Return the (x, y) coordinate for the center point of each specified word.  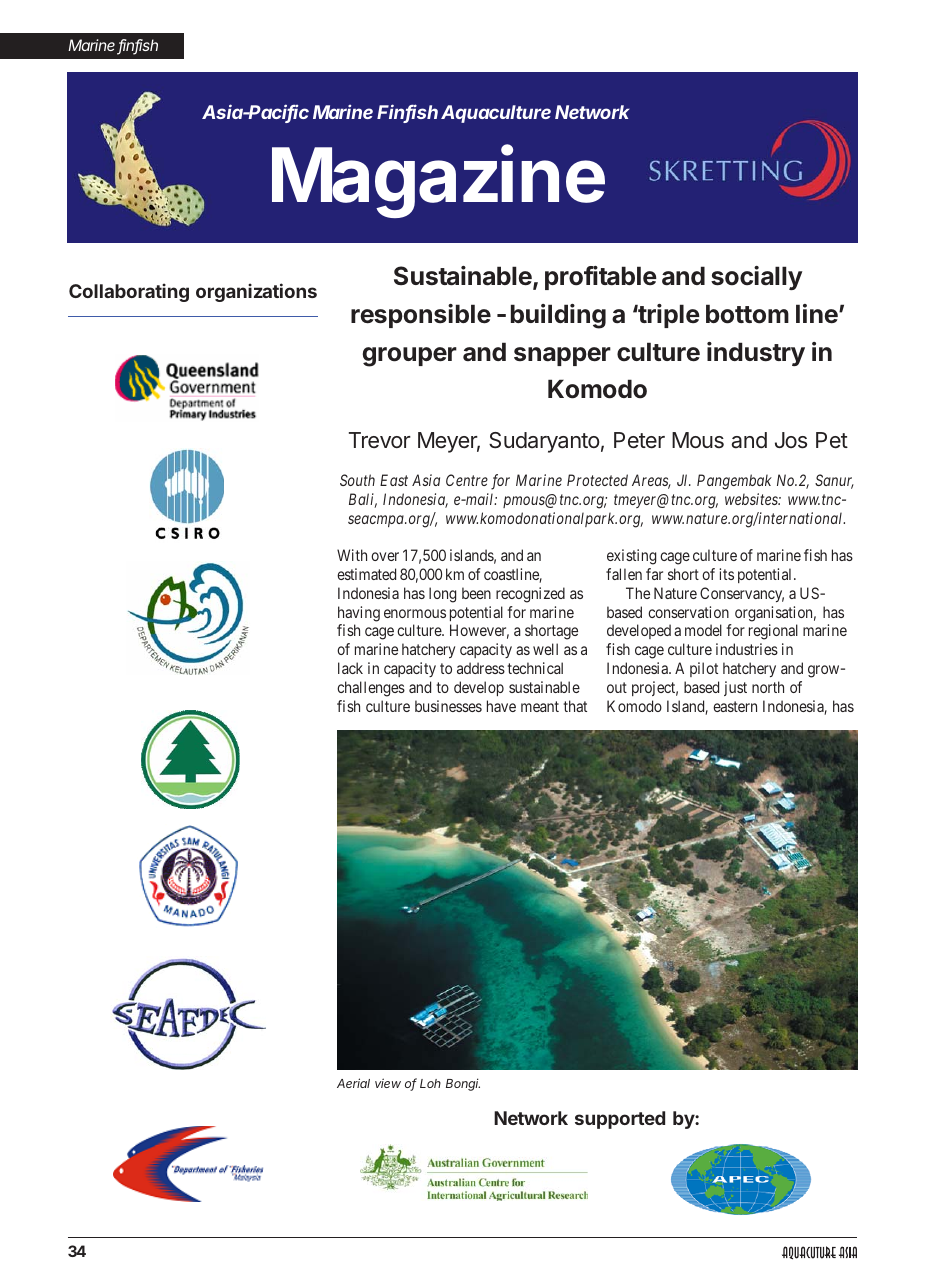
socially (756, 278)
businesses (448, 706)
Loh (430, 1083)
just (735, 688)
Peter (639, 440)
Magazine (438, 181)
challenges (371, 689)
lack (350, 668)
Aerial (353, 1083)
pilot (704, 669)
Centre (467, 480)
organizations (256, 292)
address (481, 668)
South (357, 480)
